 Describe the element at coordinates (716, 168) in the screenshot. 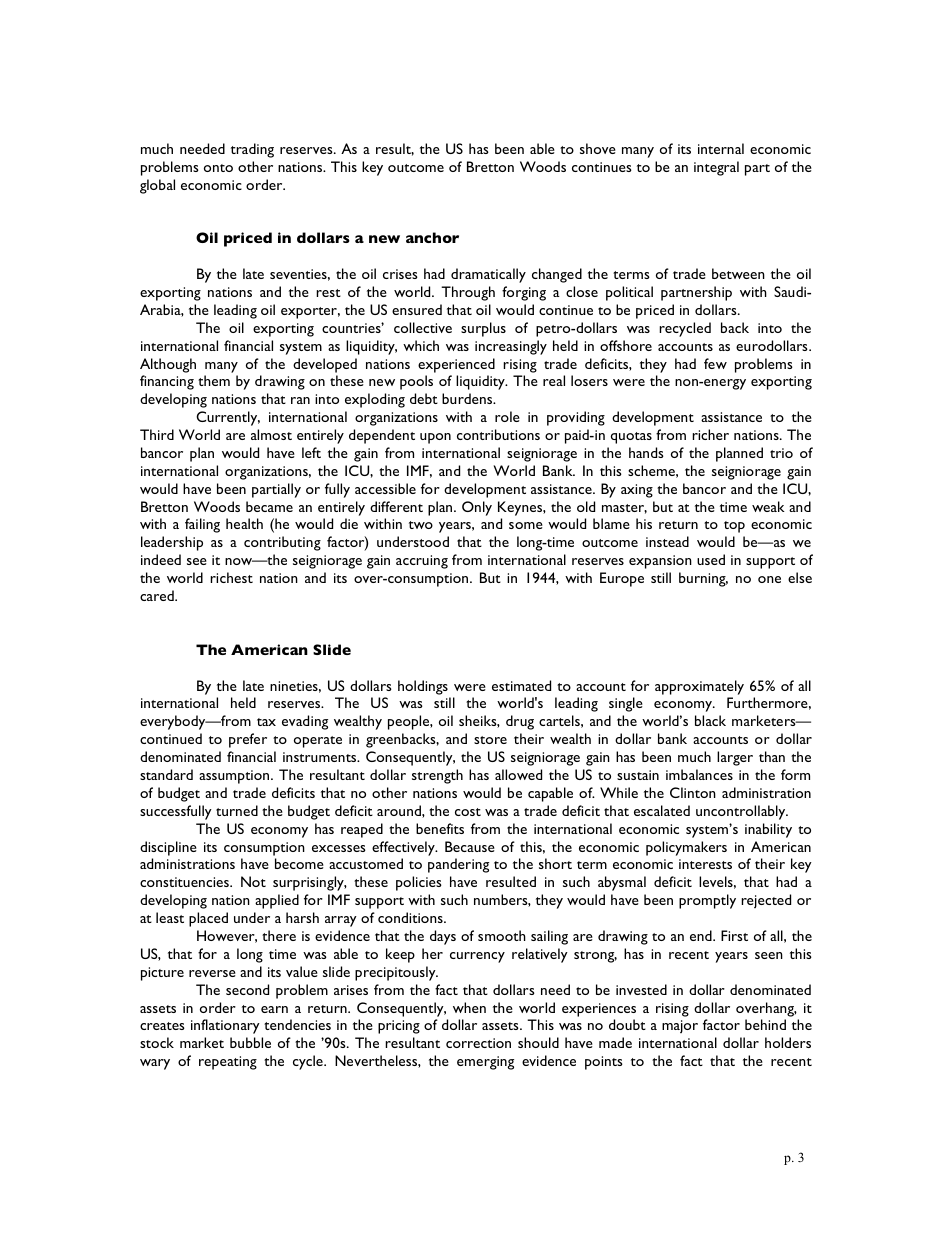

I see `integral` at that location.
